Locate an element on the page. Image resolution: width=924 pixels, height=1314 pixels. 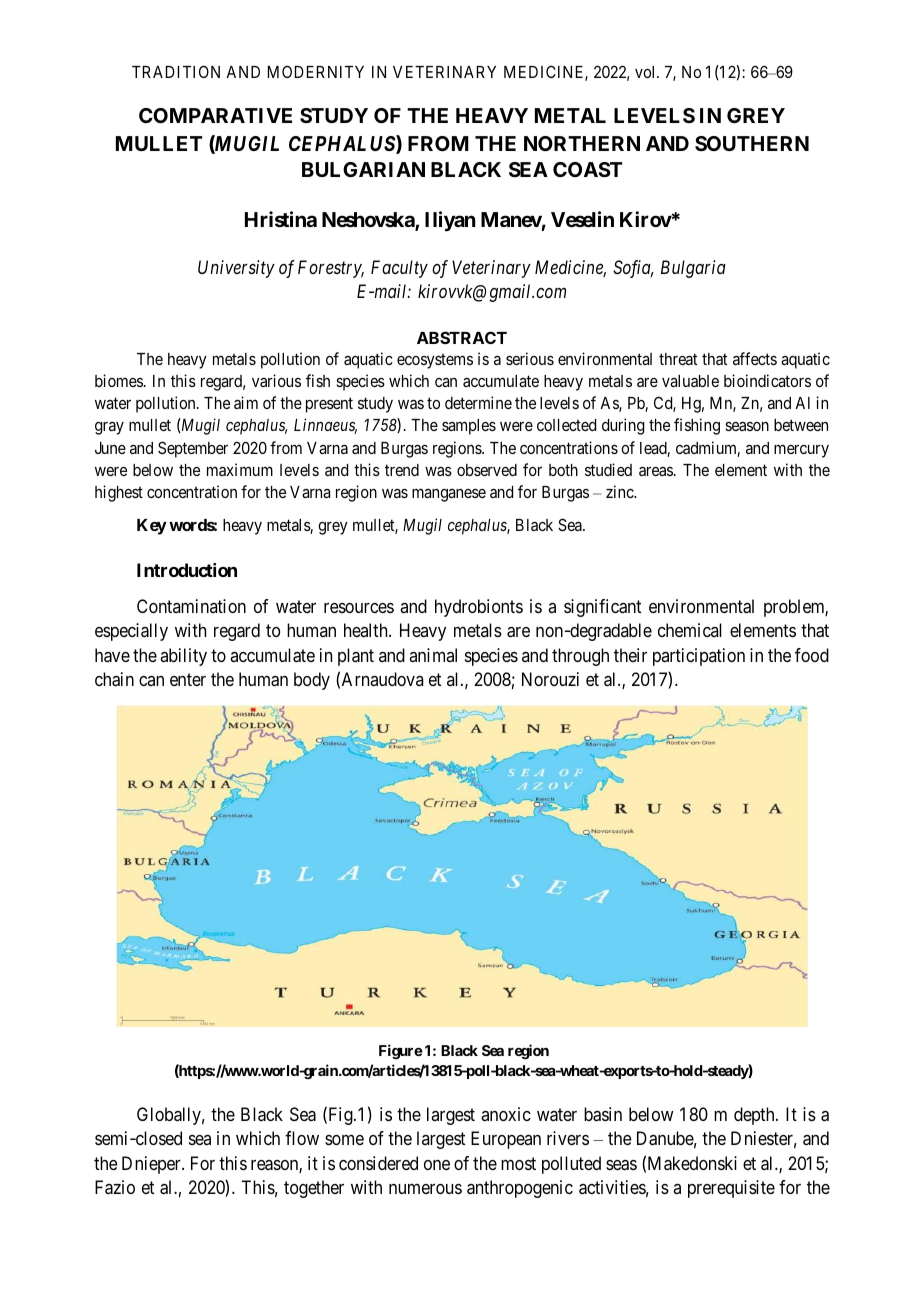
NORTHERN is located at coordinates (582, 143).
